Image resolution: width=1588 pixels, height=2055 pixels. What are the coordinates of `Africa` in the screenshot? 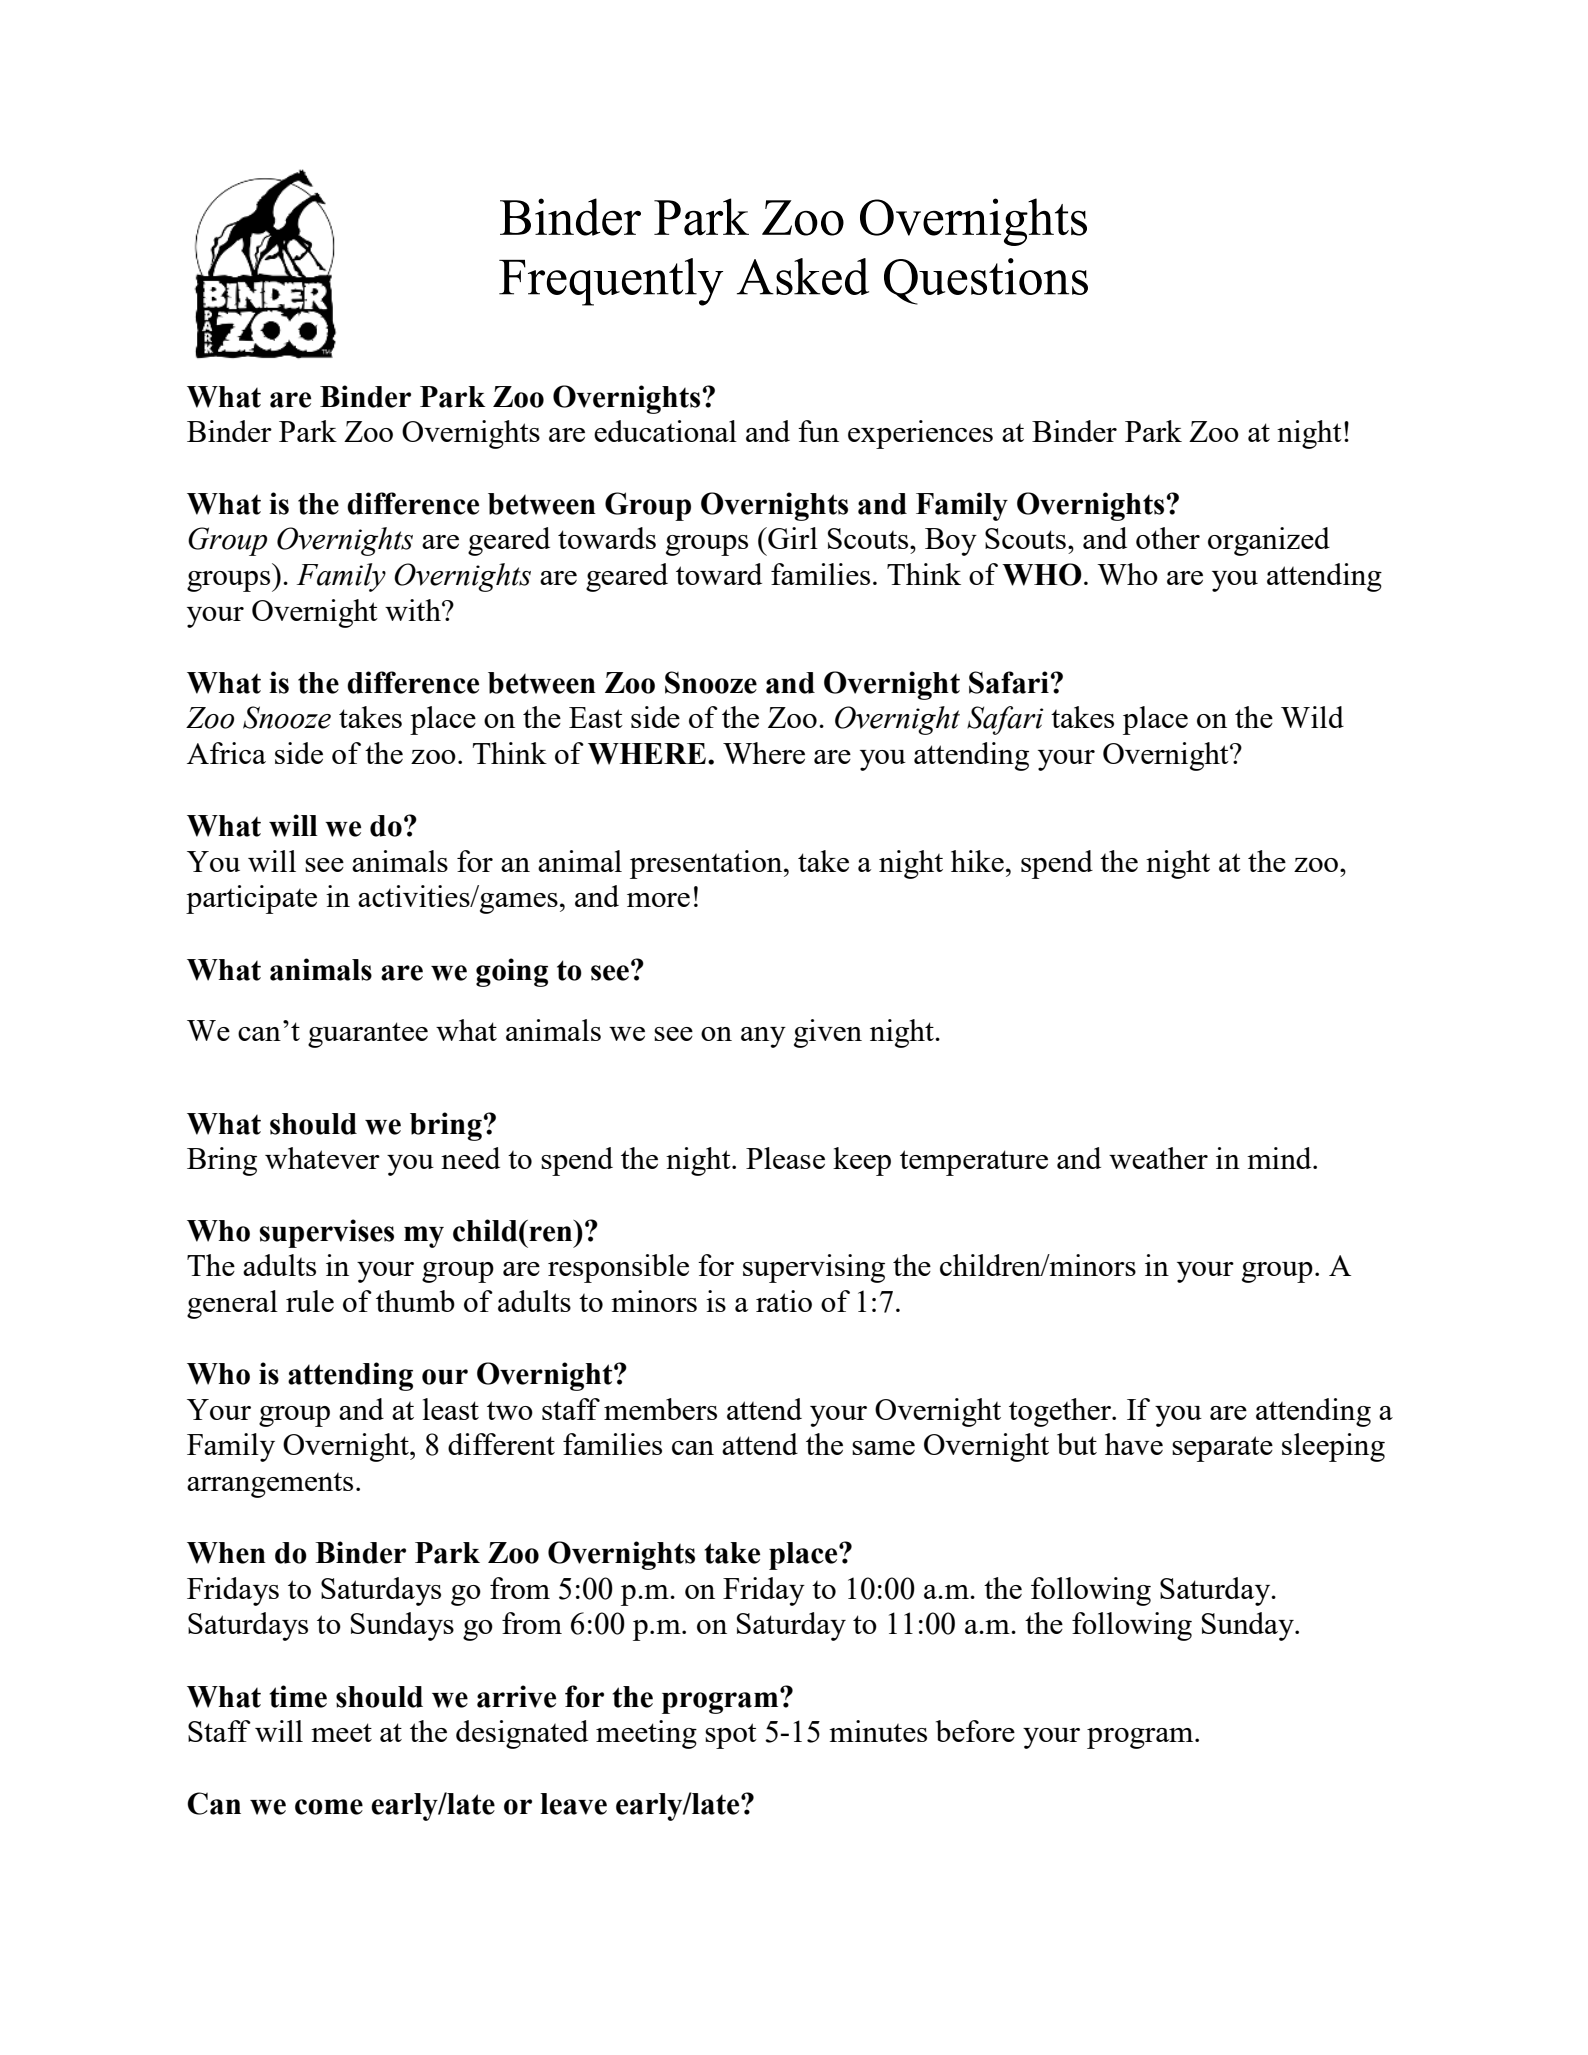 It's located at (226, 753).
